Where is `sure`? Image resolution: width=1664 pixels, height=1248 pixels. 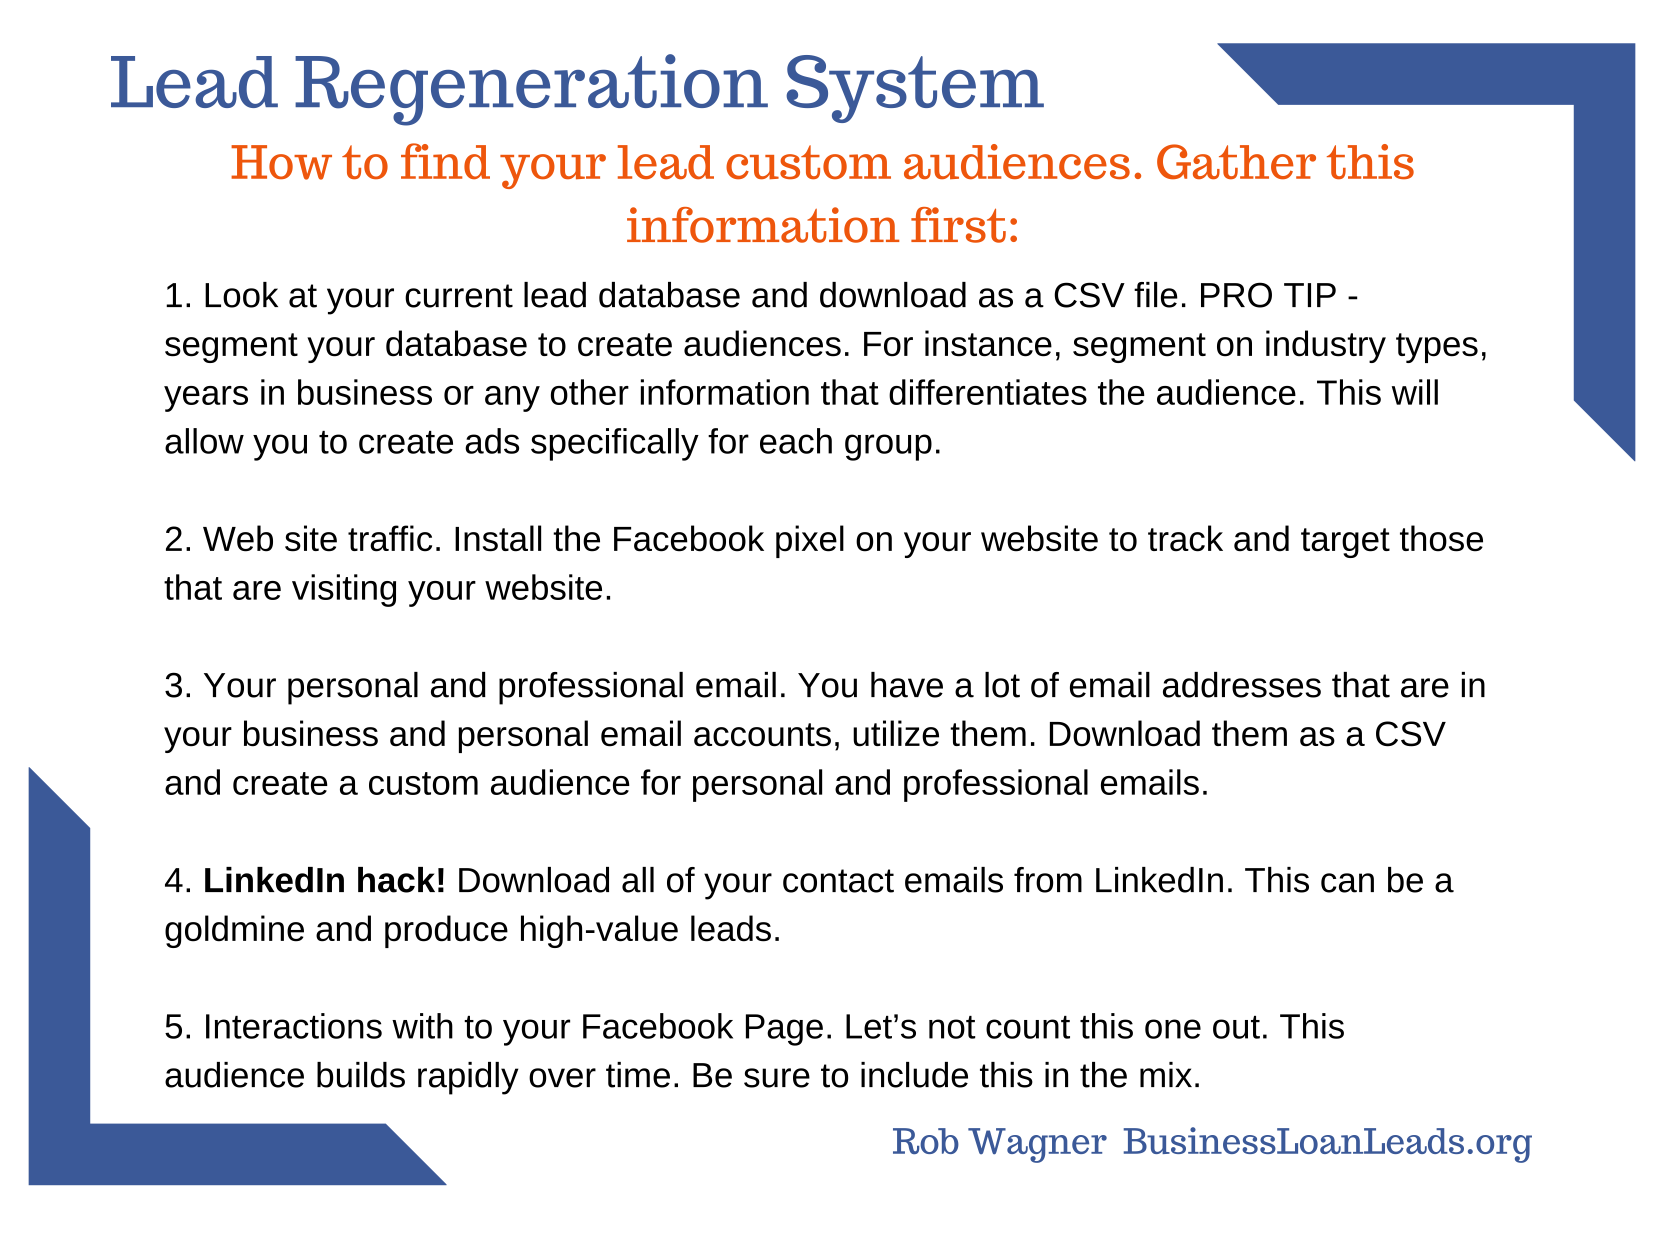 sure is located at coordinates (777, 1078).
